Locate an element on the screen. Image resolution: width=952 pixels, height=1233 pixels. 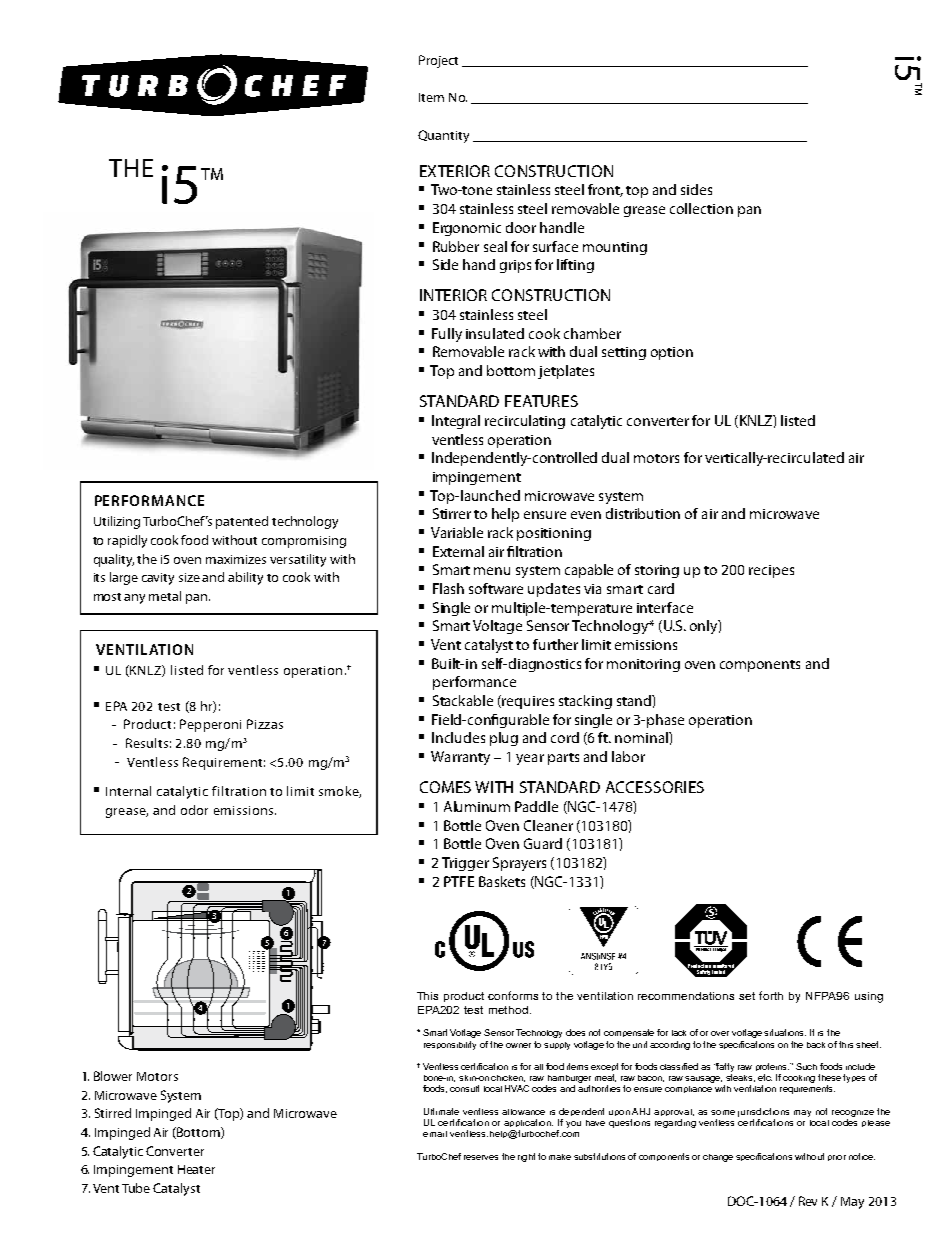
recipes is located at coordinates (771, 571).
